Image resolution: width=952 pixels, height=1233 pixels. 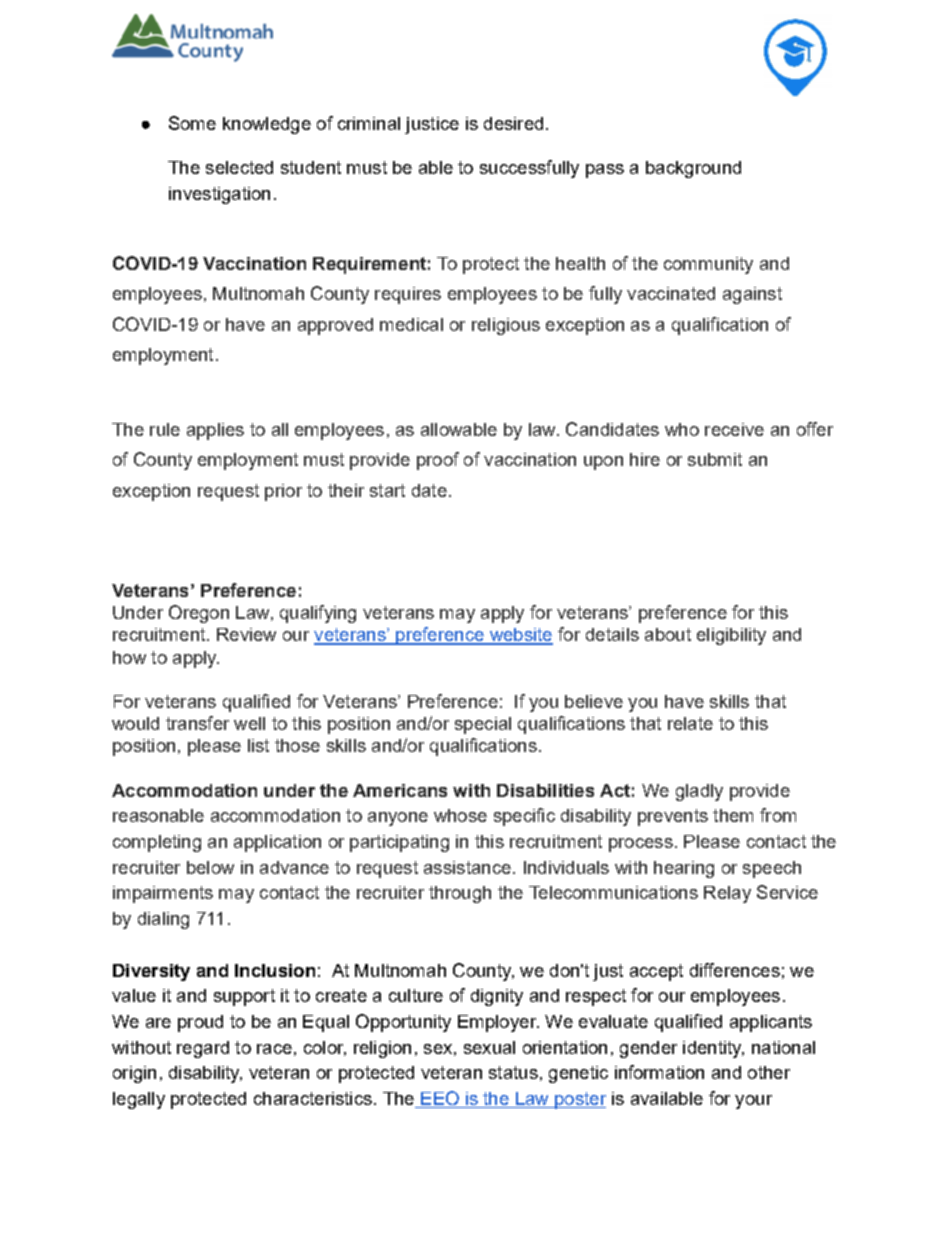 What do you see at coordinates (239, 167) in the screenshot?
I see `selected` at bounding box center [239, 167].
